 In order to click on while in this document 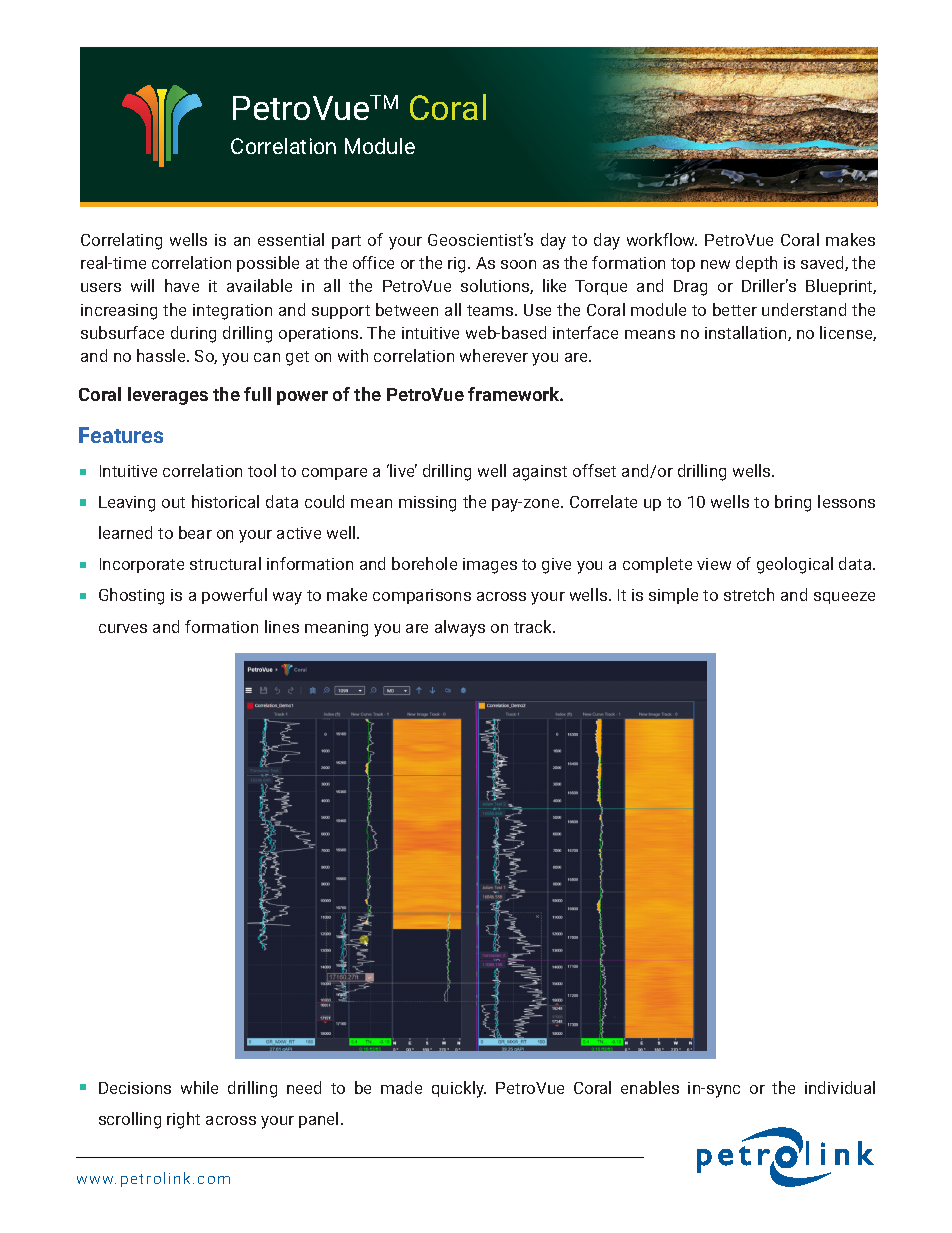, I will do `click(199, 1087)`.
